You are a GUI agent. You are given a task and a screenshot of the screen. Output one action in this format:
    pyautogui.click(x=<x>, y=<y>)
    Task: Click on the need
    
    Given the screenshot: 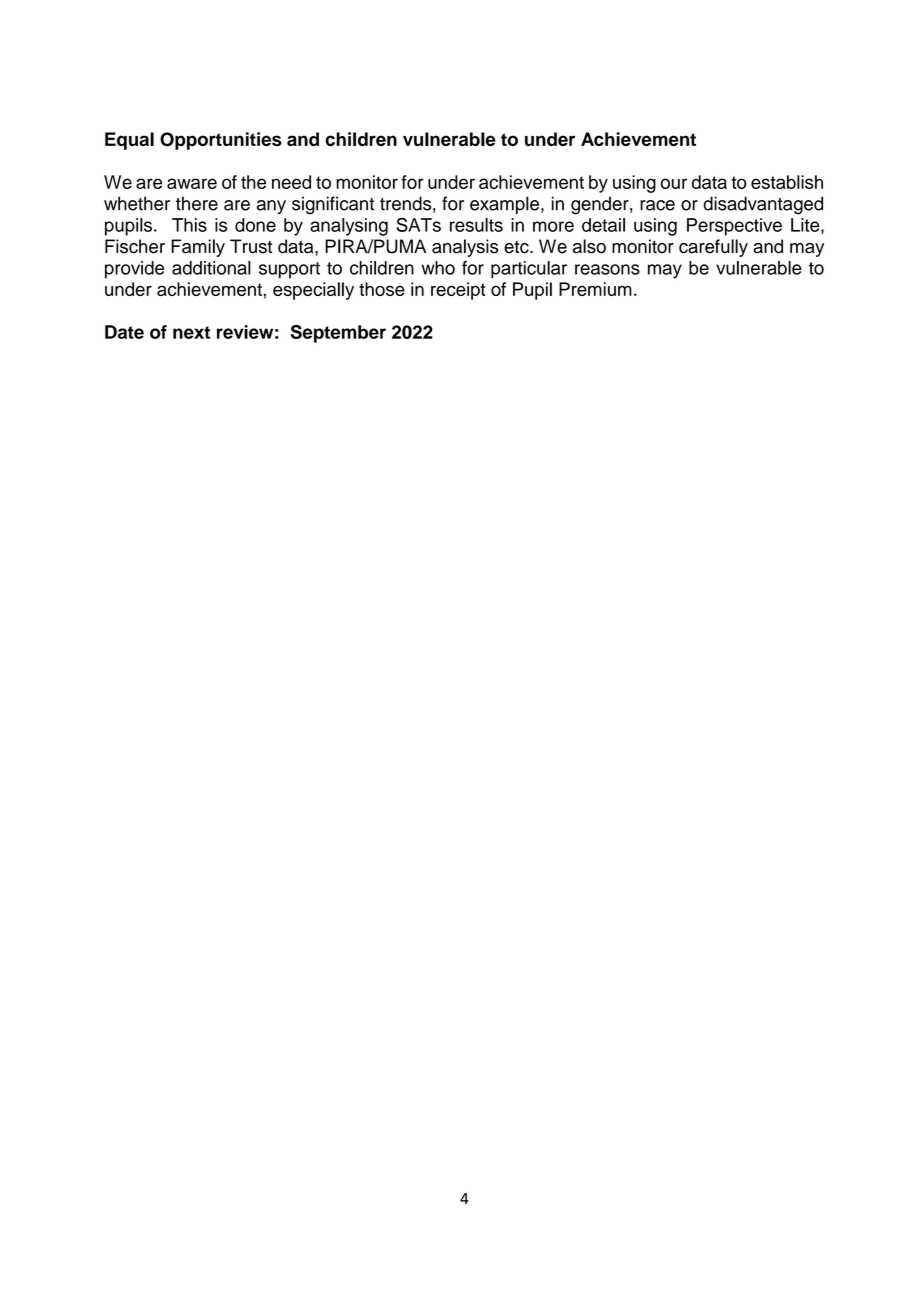 What is the action you would take?
    pyautogui.click(x=291, y=182)
